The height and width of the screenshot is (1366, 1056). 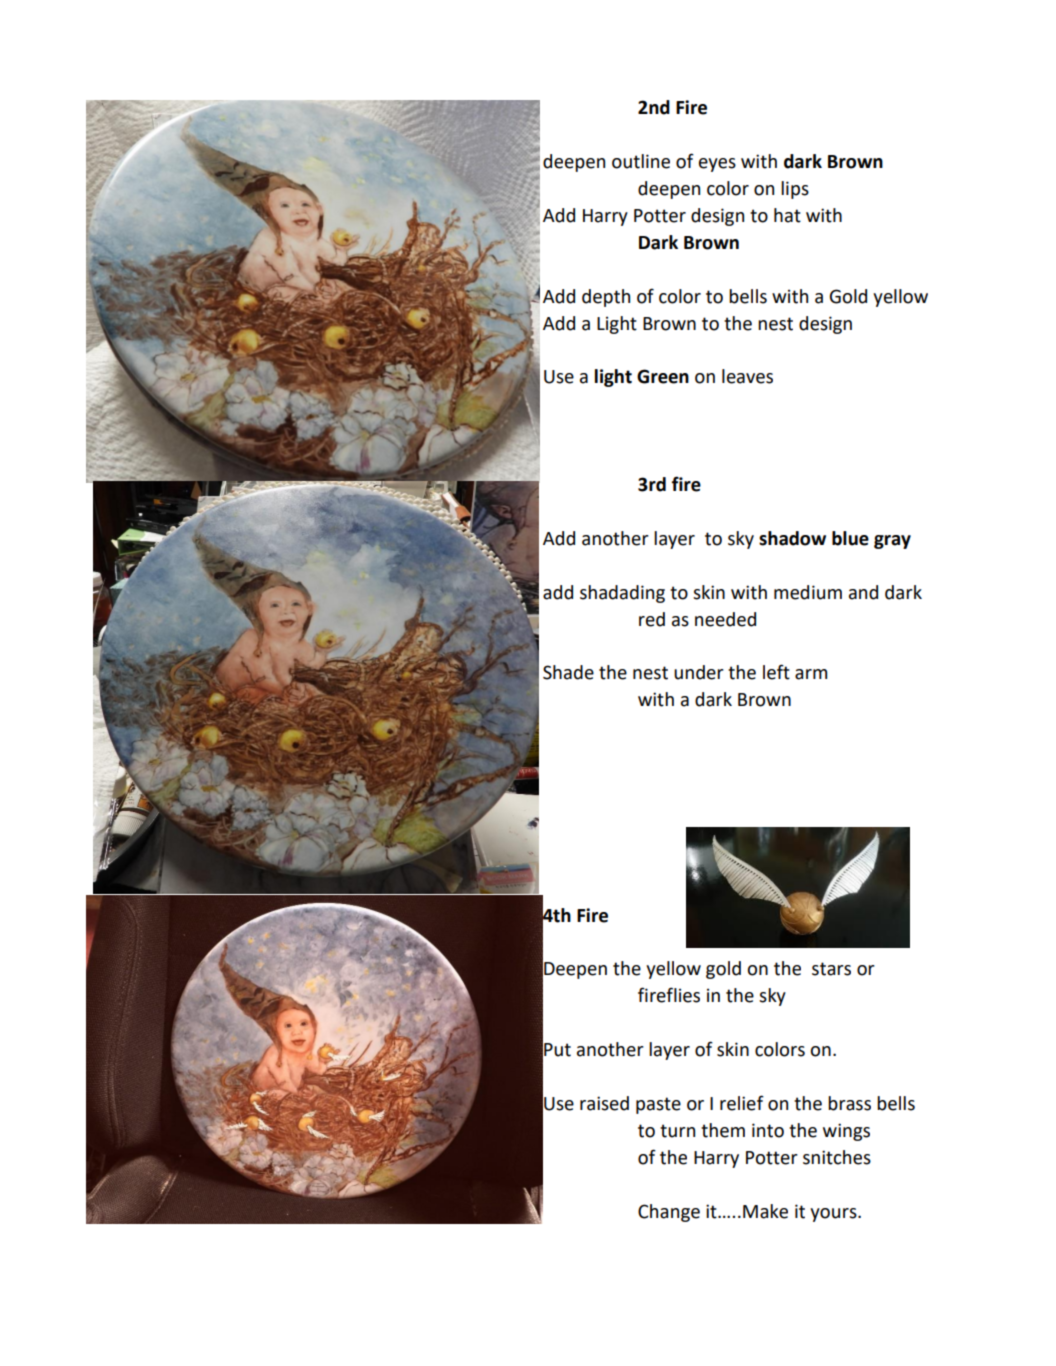 What do you see at coordinates (568, 672) in the screenshot?
I see `Shade` at bounding box center [568, 672].
